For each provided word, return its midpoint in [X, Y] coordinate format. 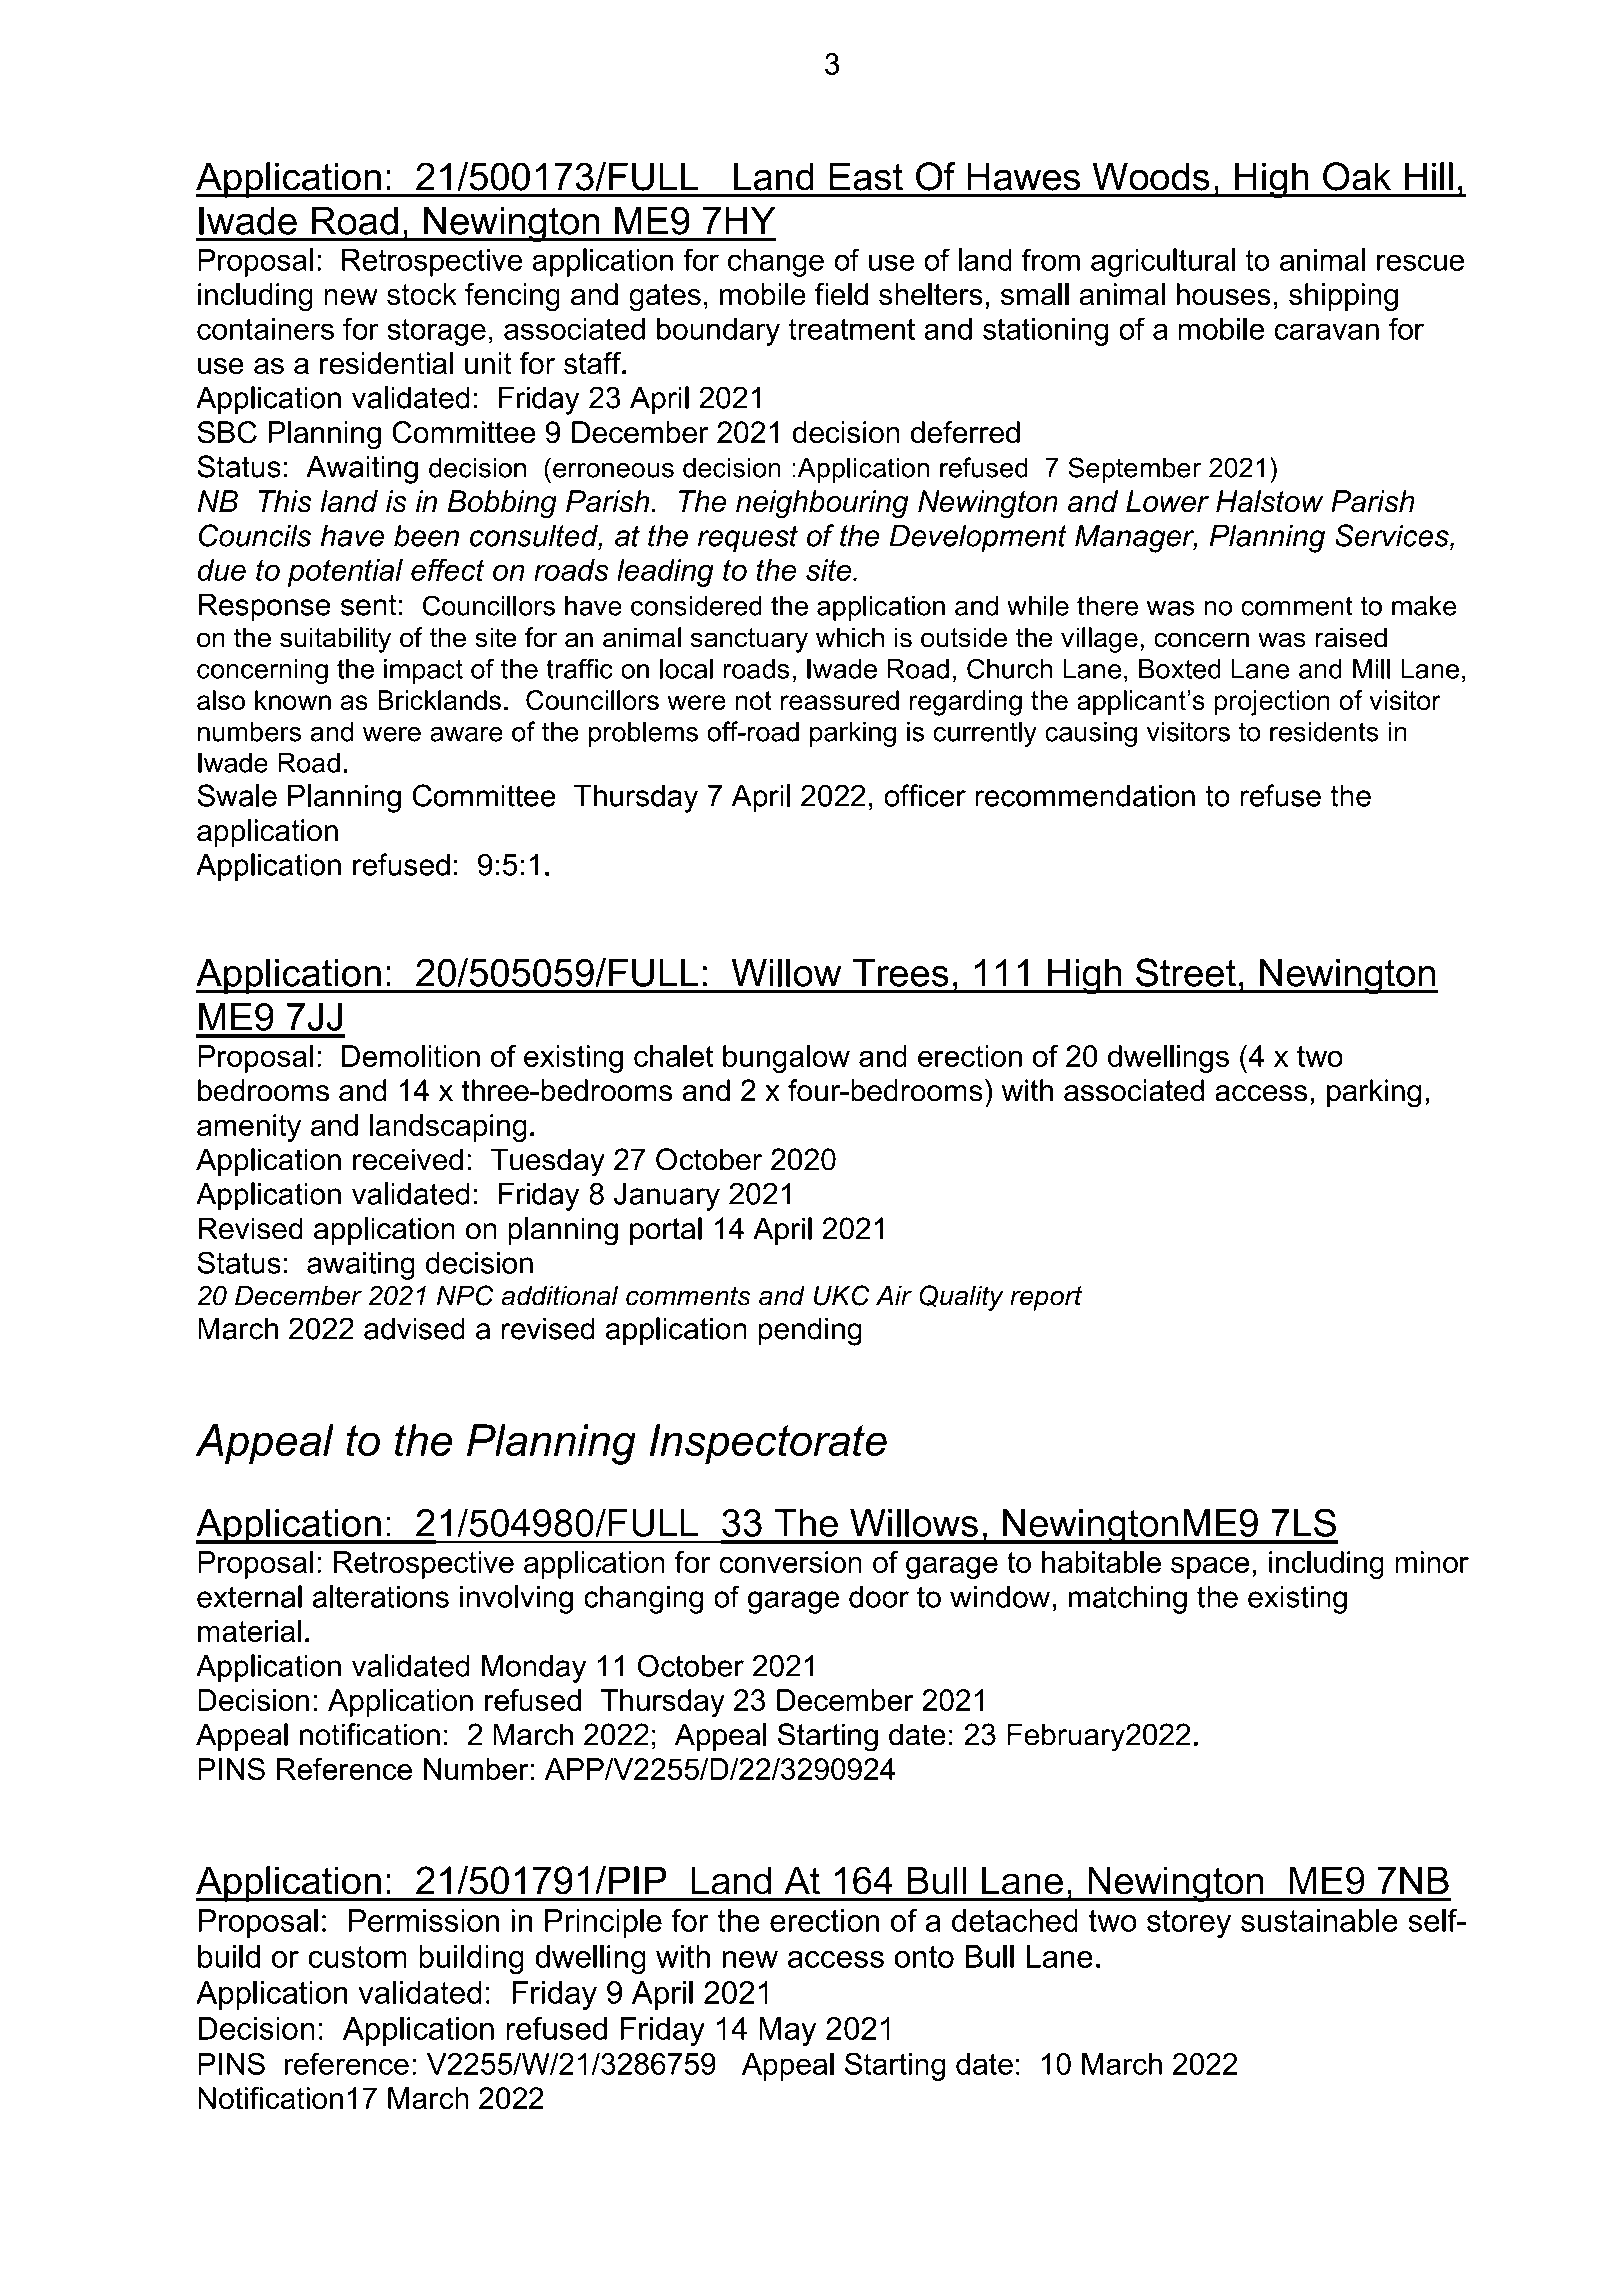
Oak [1357, 176]
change [776, 263]
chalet [673, 1056]
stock [422, 294]
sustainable [1319, 1920]
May [787, 2031]
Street [1186, 972]
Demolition [411, 1056]
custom [357, 1957]
